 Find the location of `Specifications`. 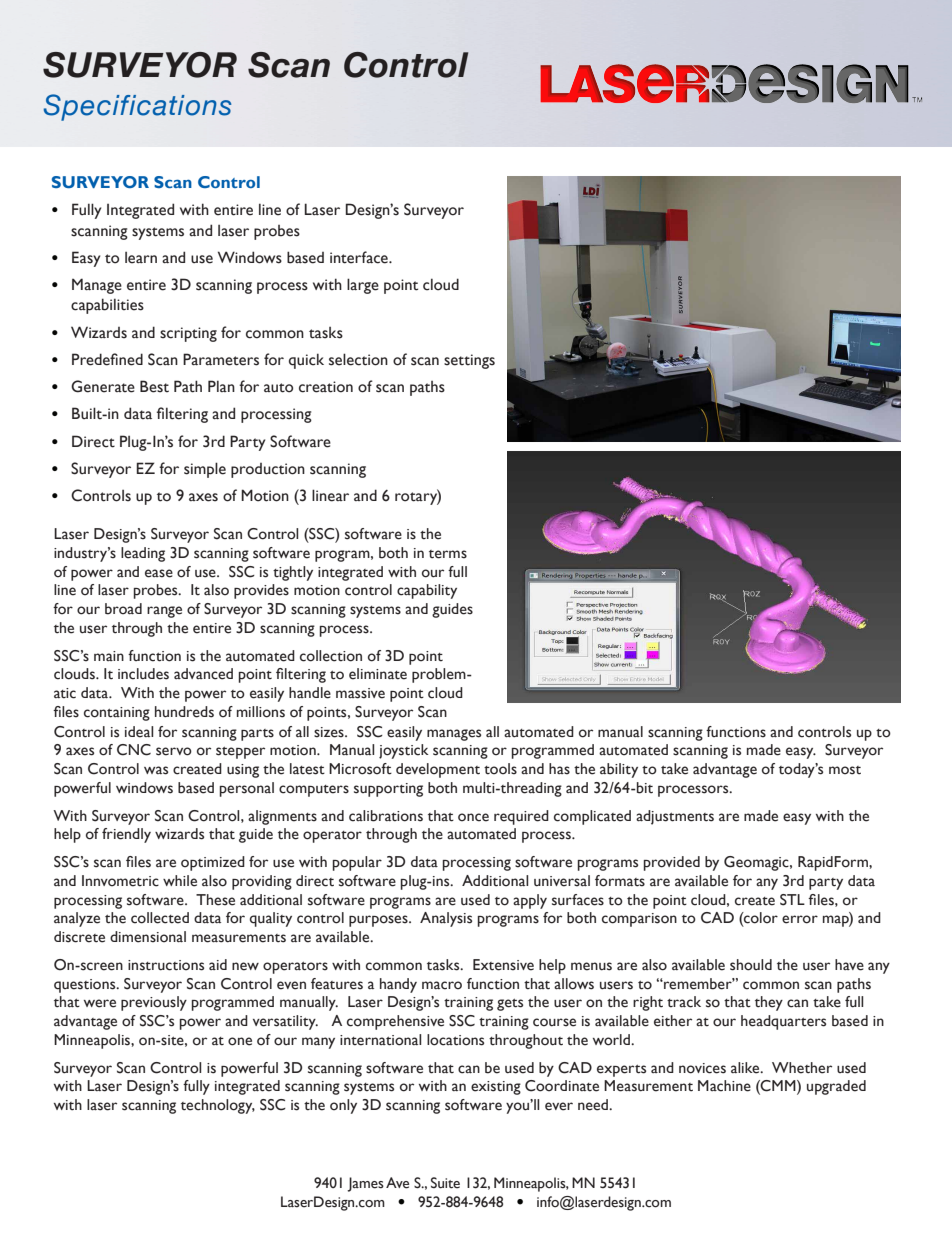

Specifications is located at coordinates (137, 107).
